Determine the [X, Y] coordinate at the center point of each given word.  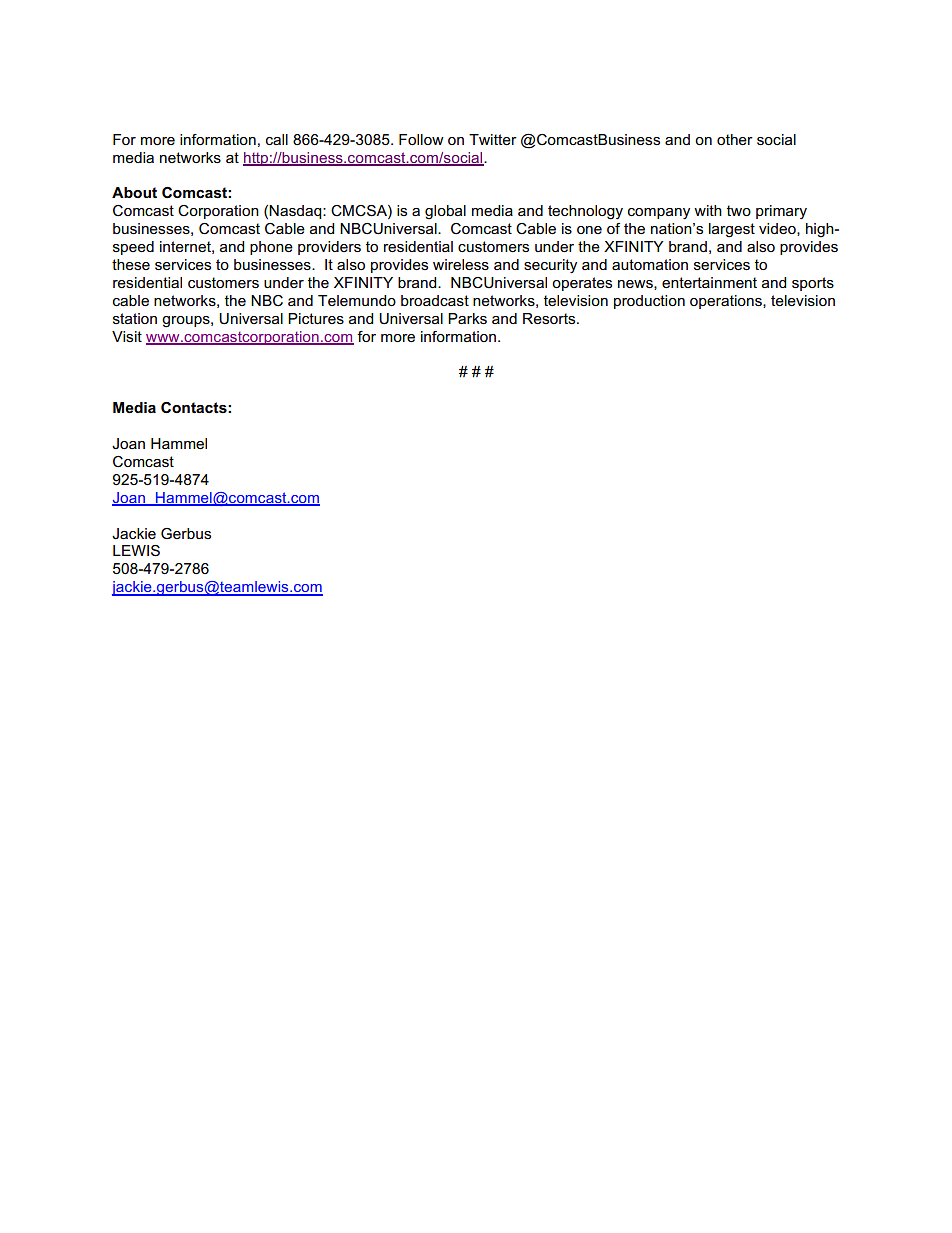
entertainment [709, 282]
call [277, 139]
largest [732, 230]
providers [329, 248]
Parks [467, 318]
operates [582, 284]
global [445, 212]
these [131, 264]
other [735, 139]
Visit [127, 336]
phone [271, 248]
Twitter [493, 139]
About [134, 192]
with [708, 210]
